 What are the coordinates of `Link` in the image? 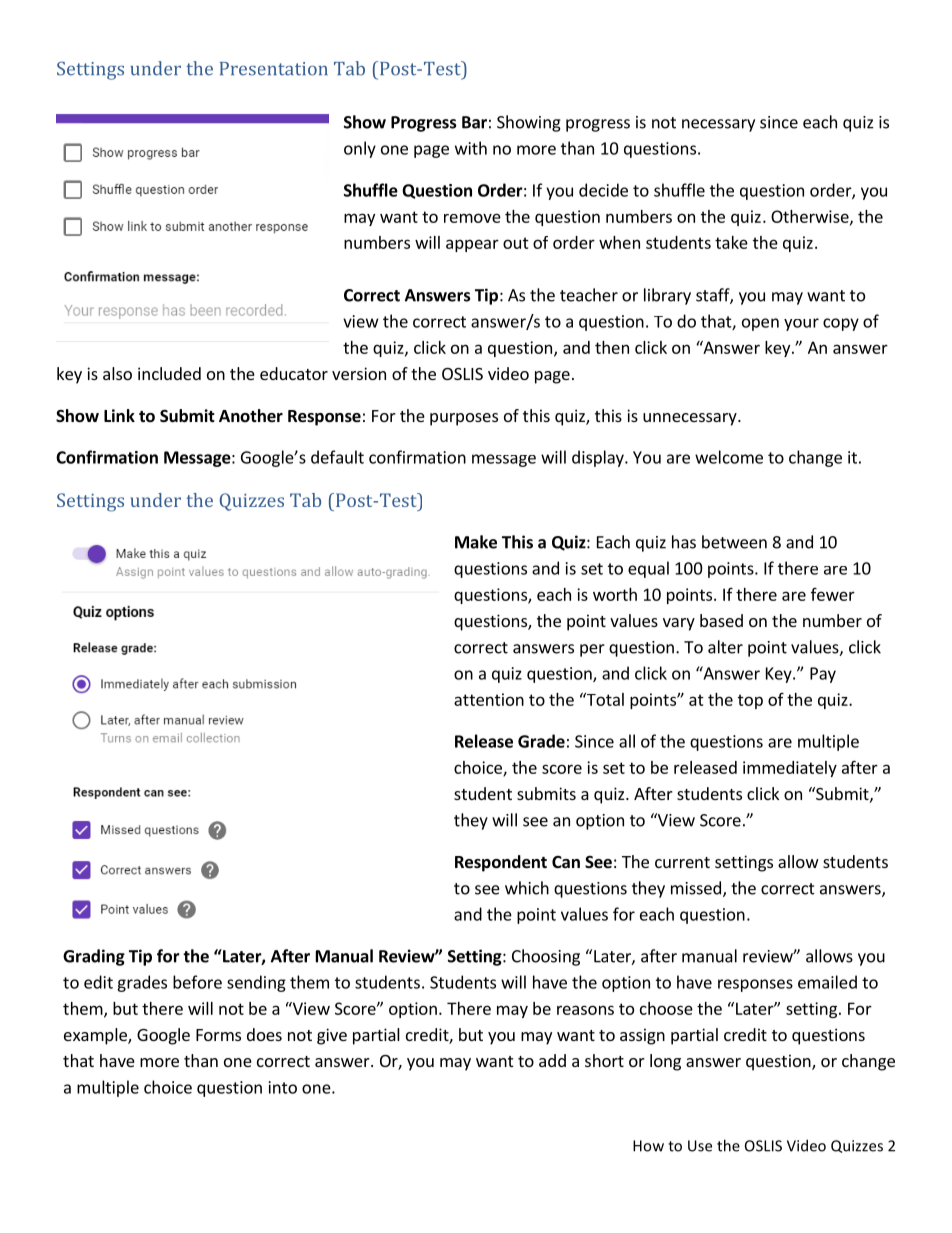 It's located at (119, 415).
